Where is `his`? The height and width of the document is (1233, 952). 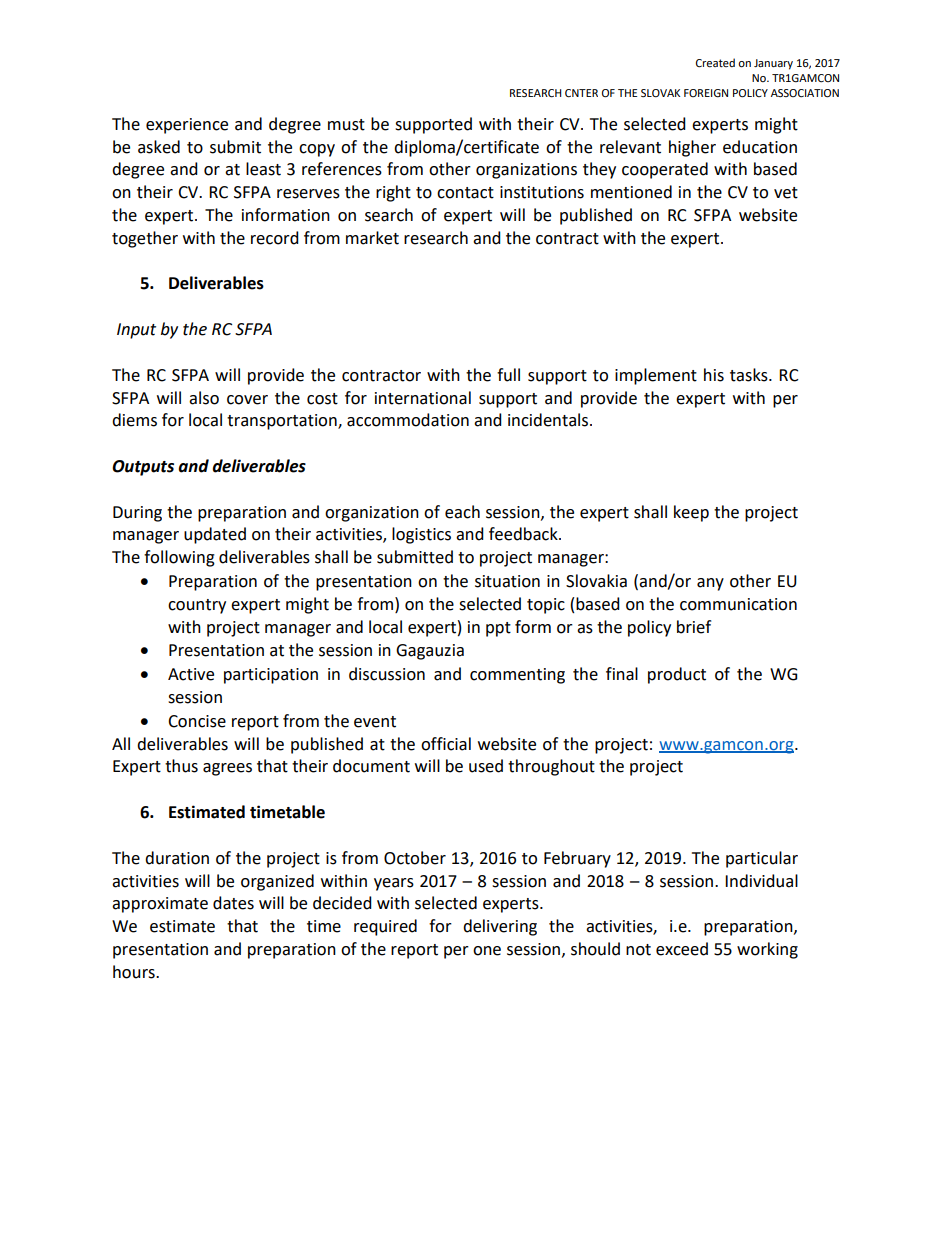
his is located at coordinates (714, 375).
